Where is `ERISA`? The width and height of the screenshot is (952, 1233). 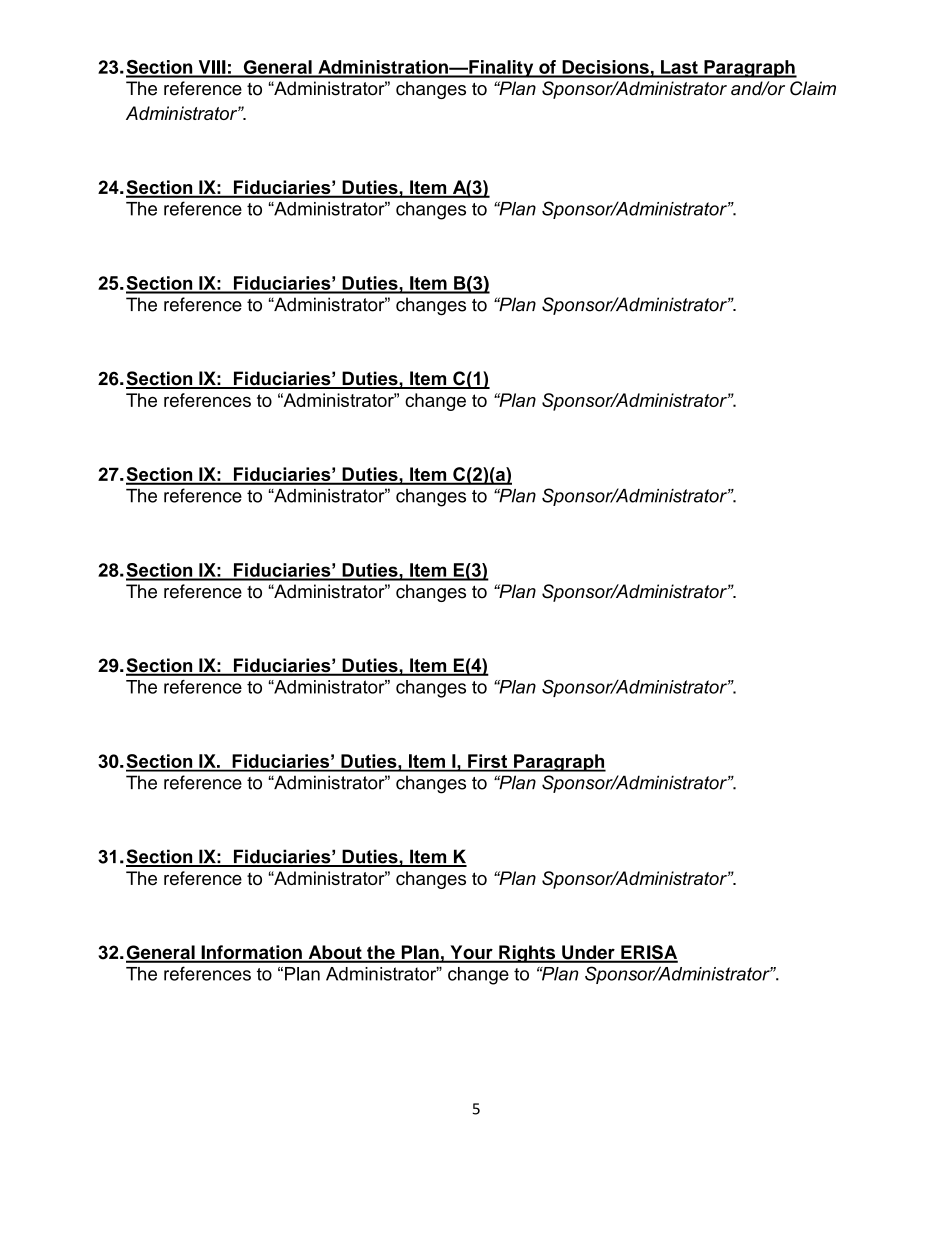
ERISA is located at coordinates (648, 953).
